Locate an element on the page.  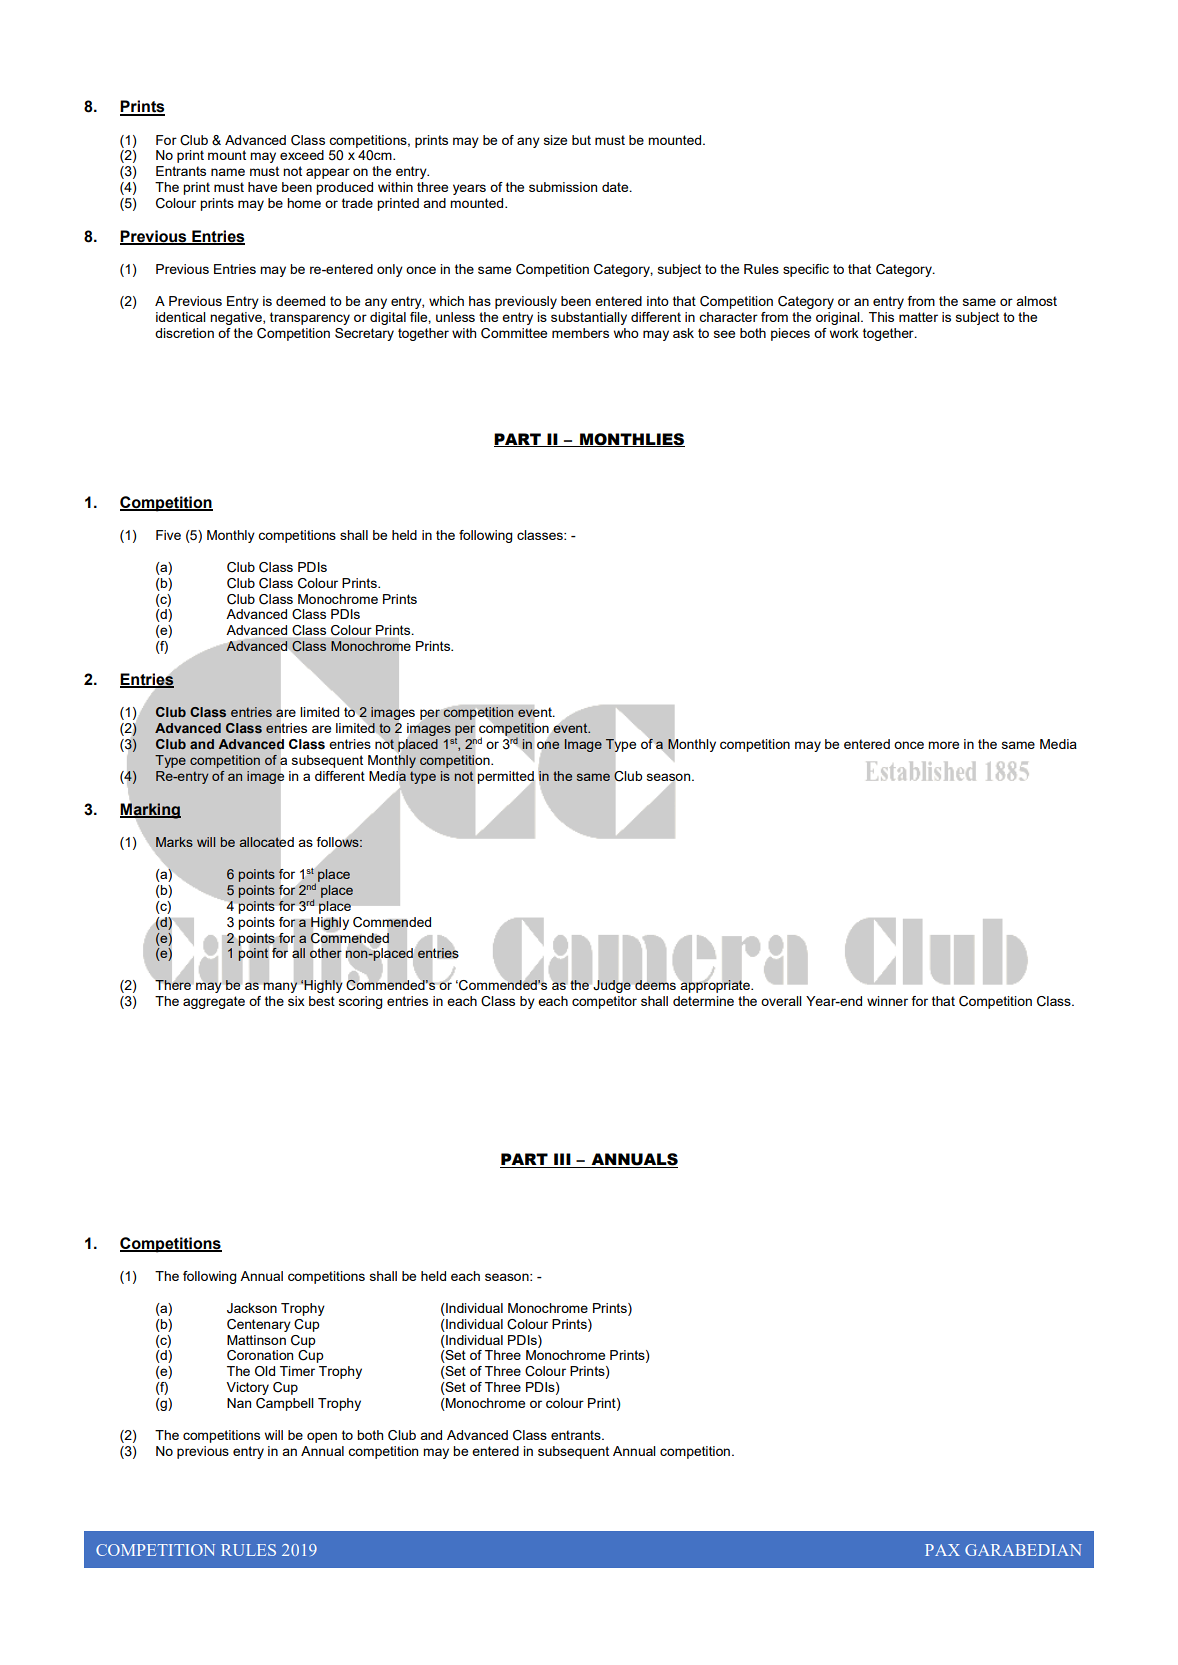
Five is located at coordinates (168, 535).
